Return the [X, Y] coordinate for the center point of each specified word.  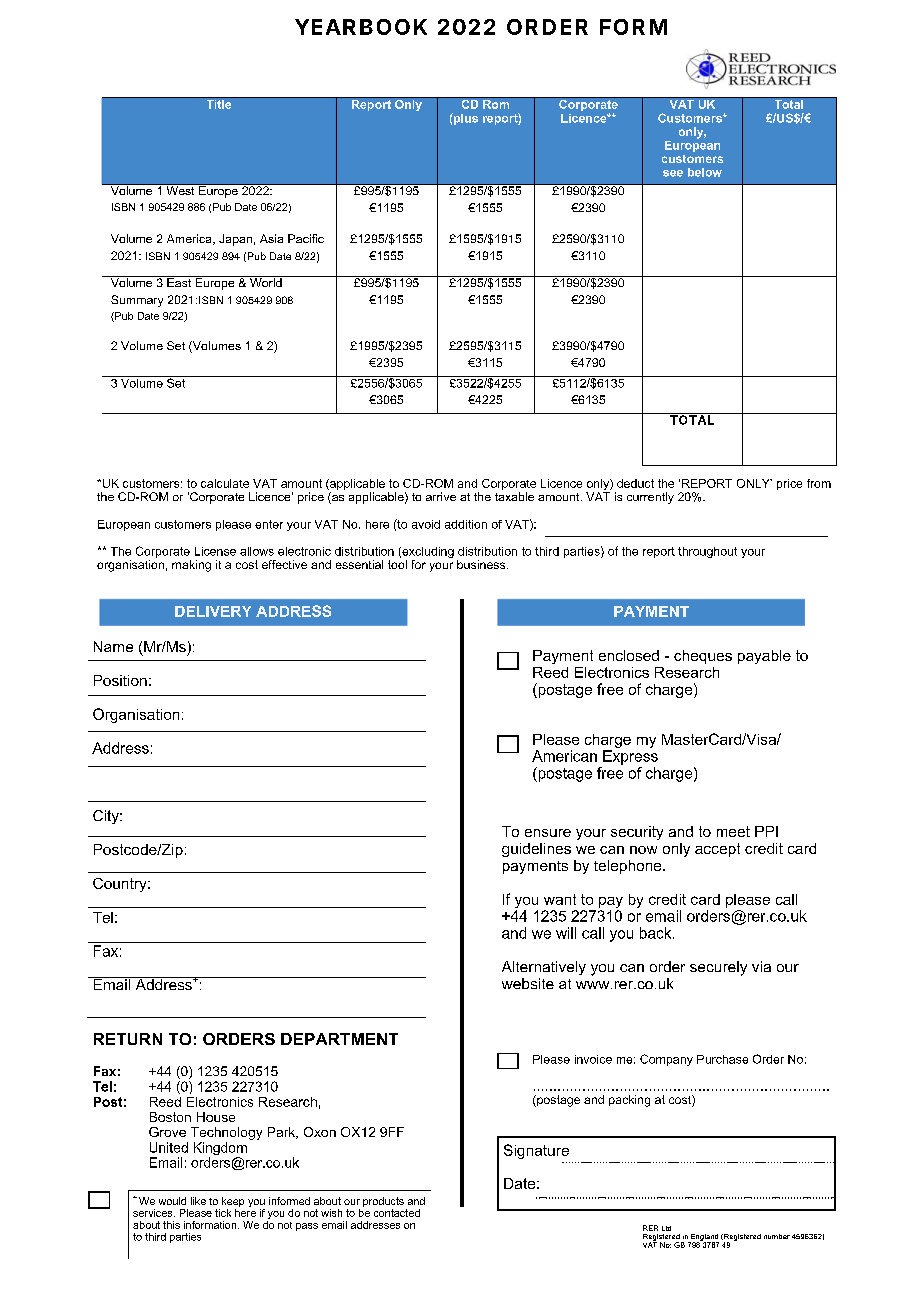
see [673, 173]
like [198, 1201]
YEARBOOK [361, 27]
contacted [397, 1213]
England [704, 1238]
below [705, 172]
